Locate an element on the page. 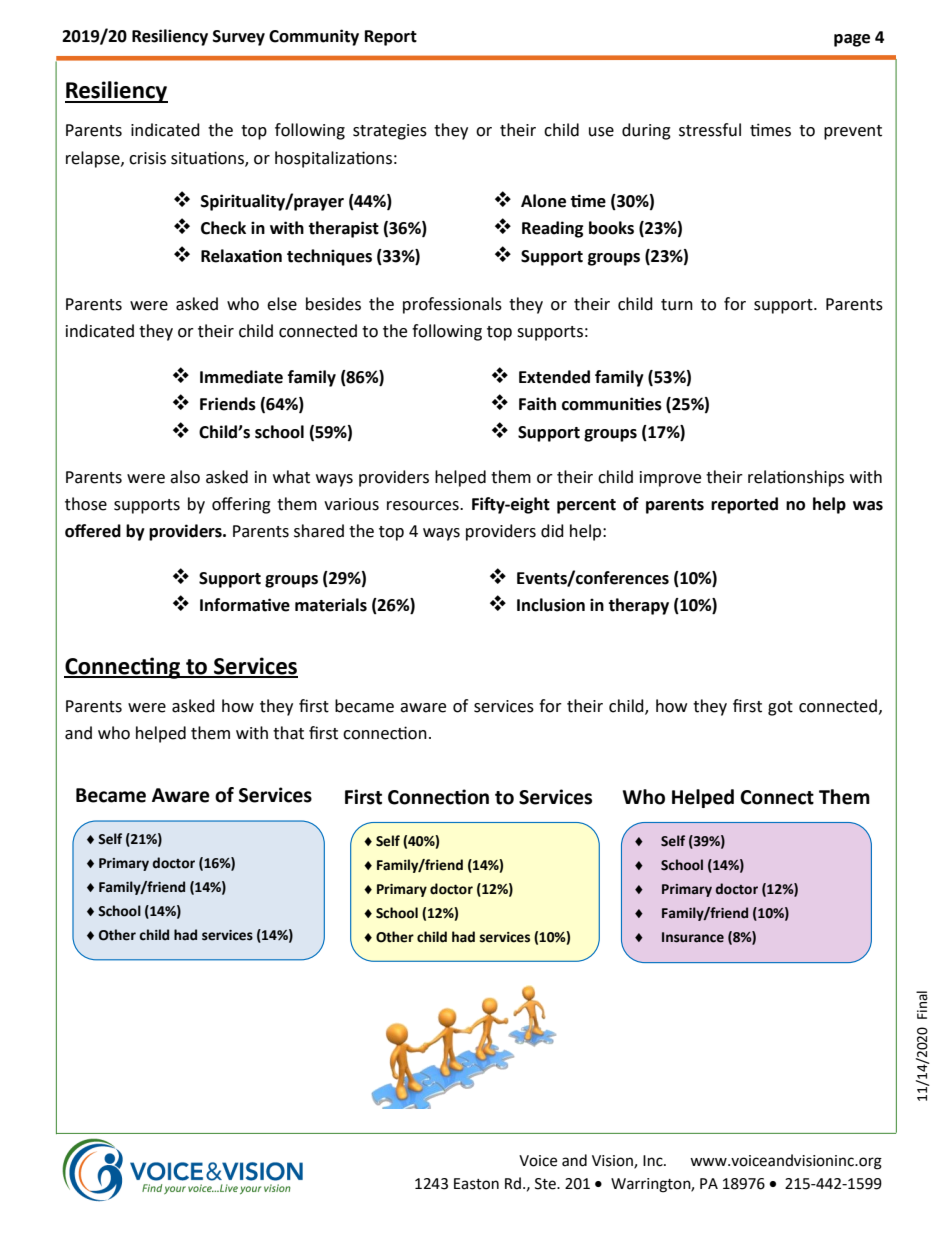 Image resolution: width=952 pixels, height=1233 pixels. relationships is located at coordinates (796, 478).
